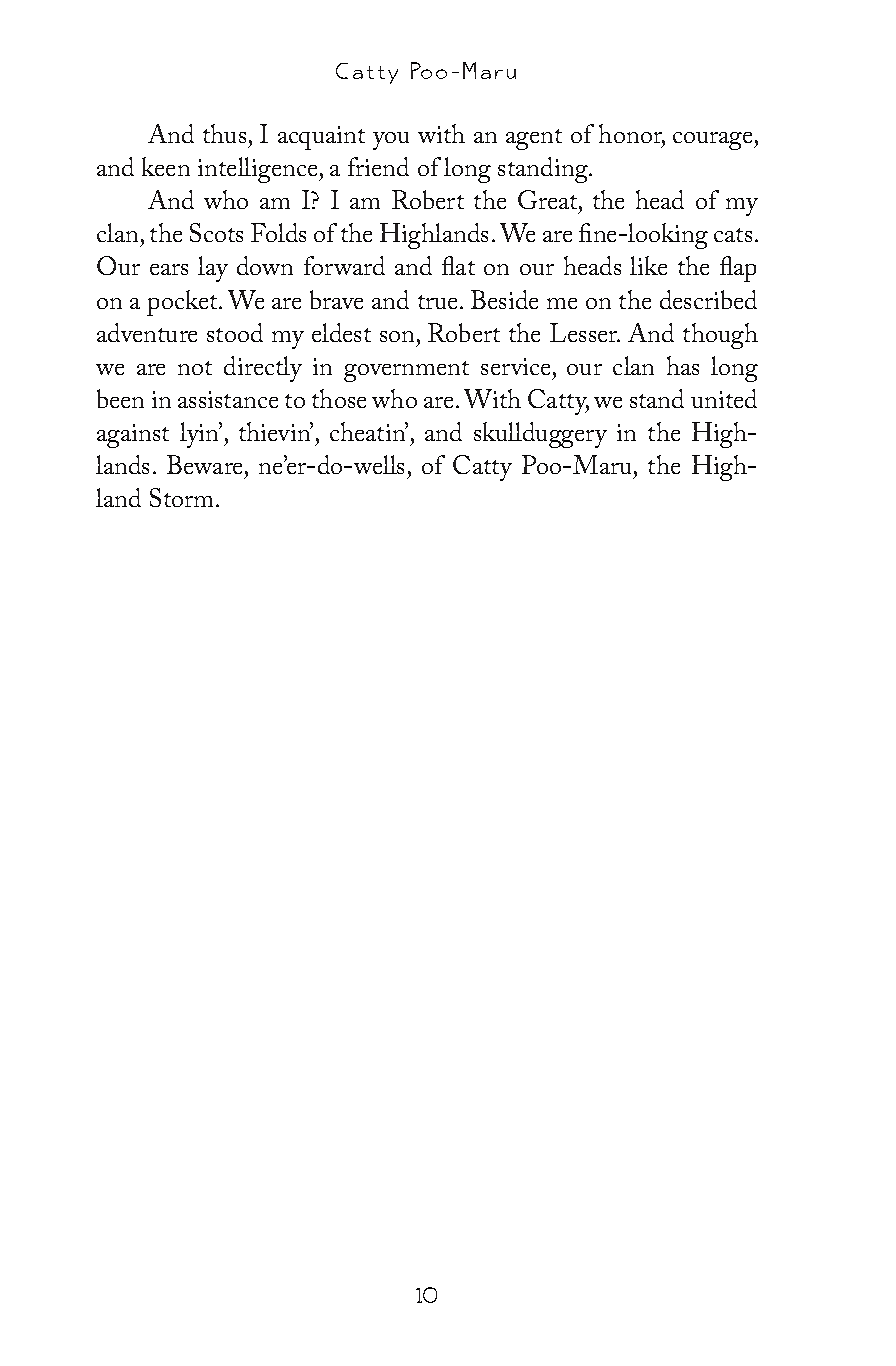  Describe the element at coordinates (534, 139) in the page. I see `agent` at that location.
